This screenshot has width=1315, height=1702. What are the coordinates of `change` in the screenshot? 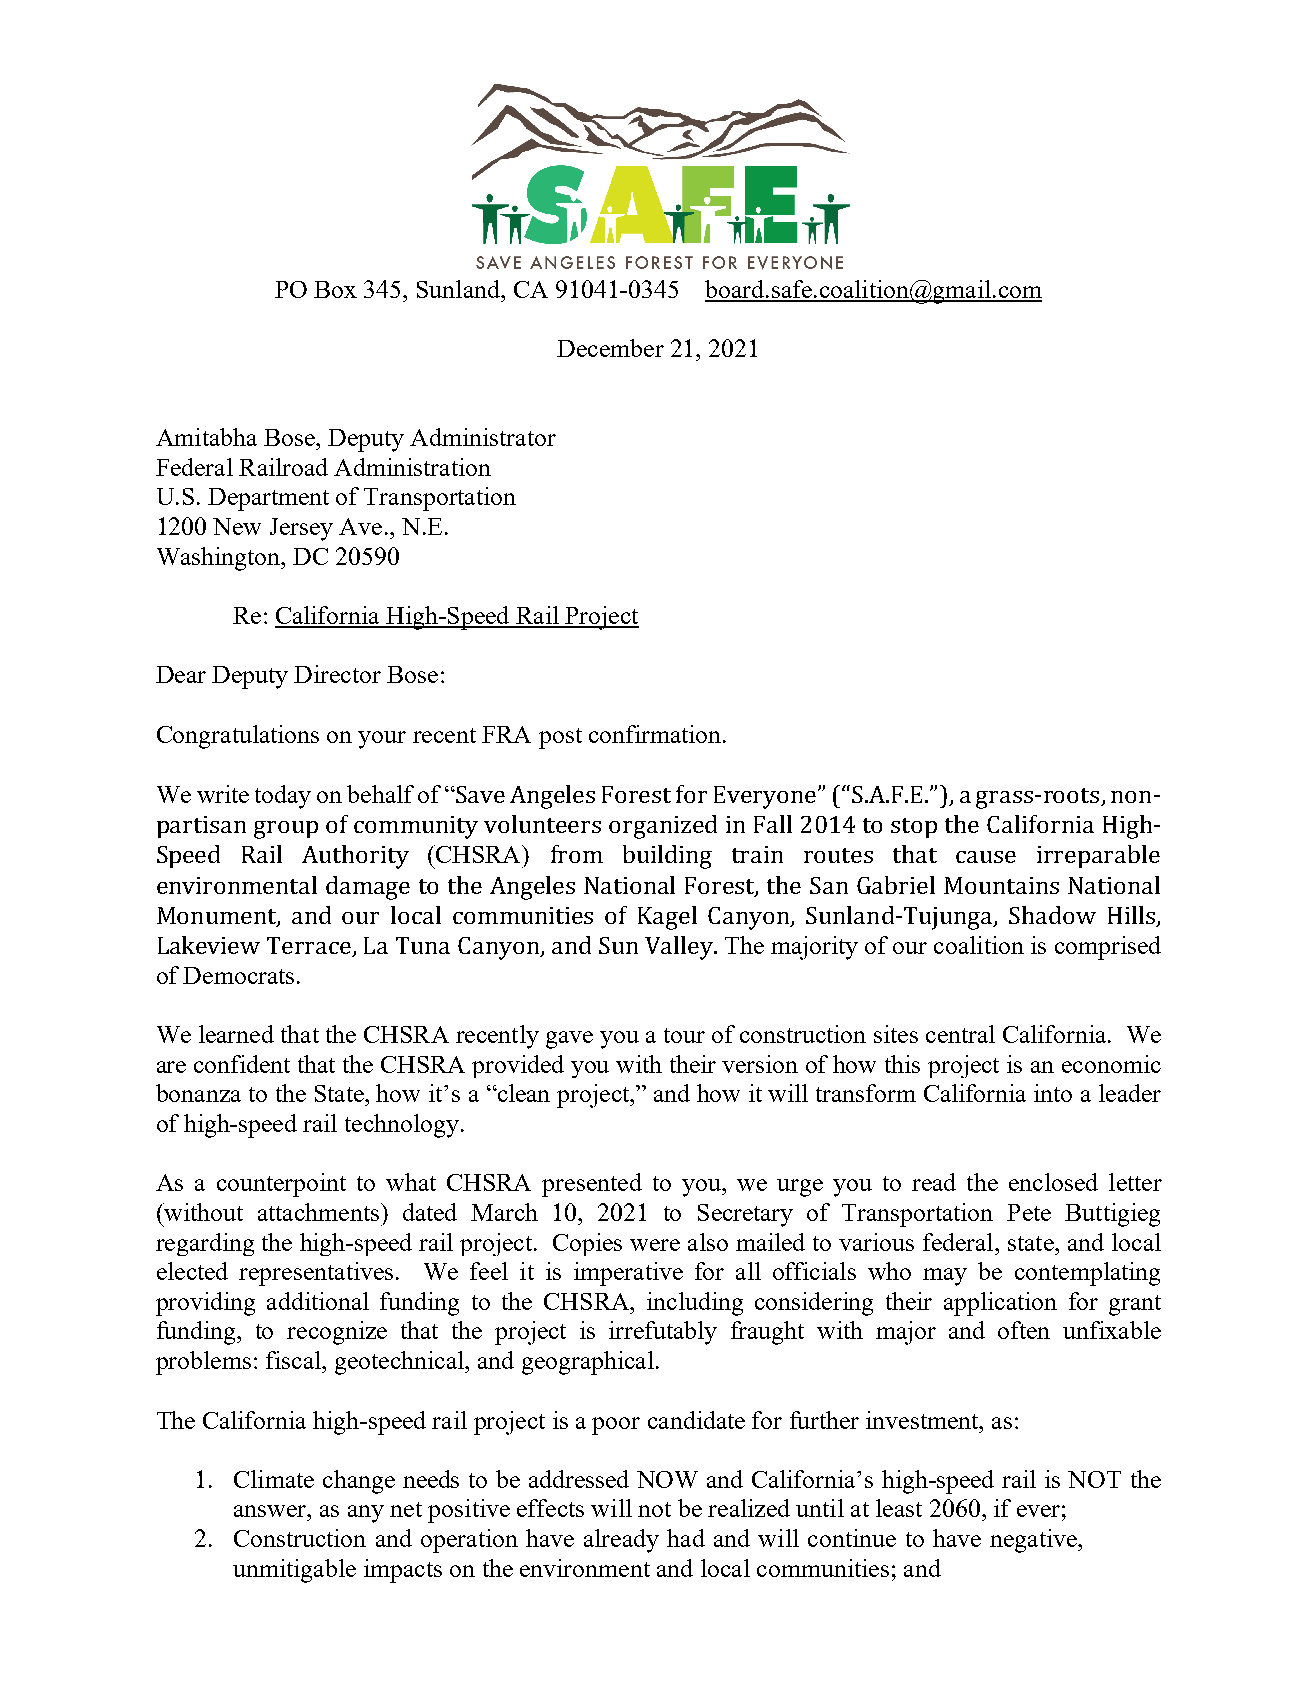 It's located at (359, 1482).
